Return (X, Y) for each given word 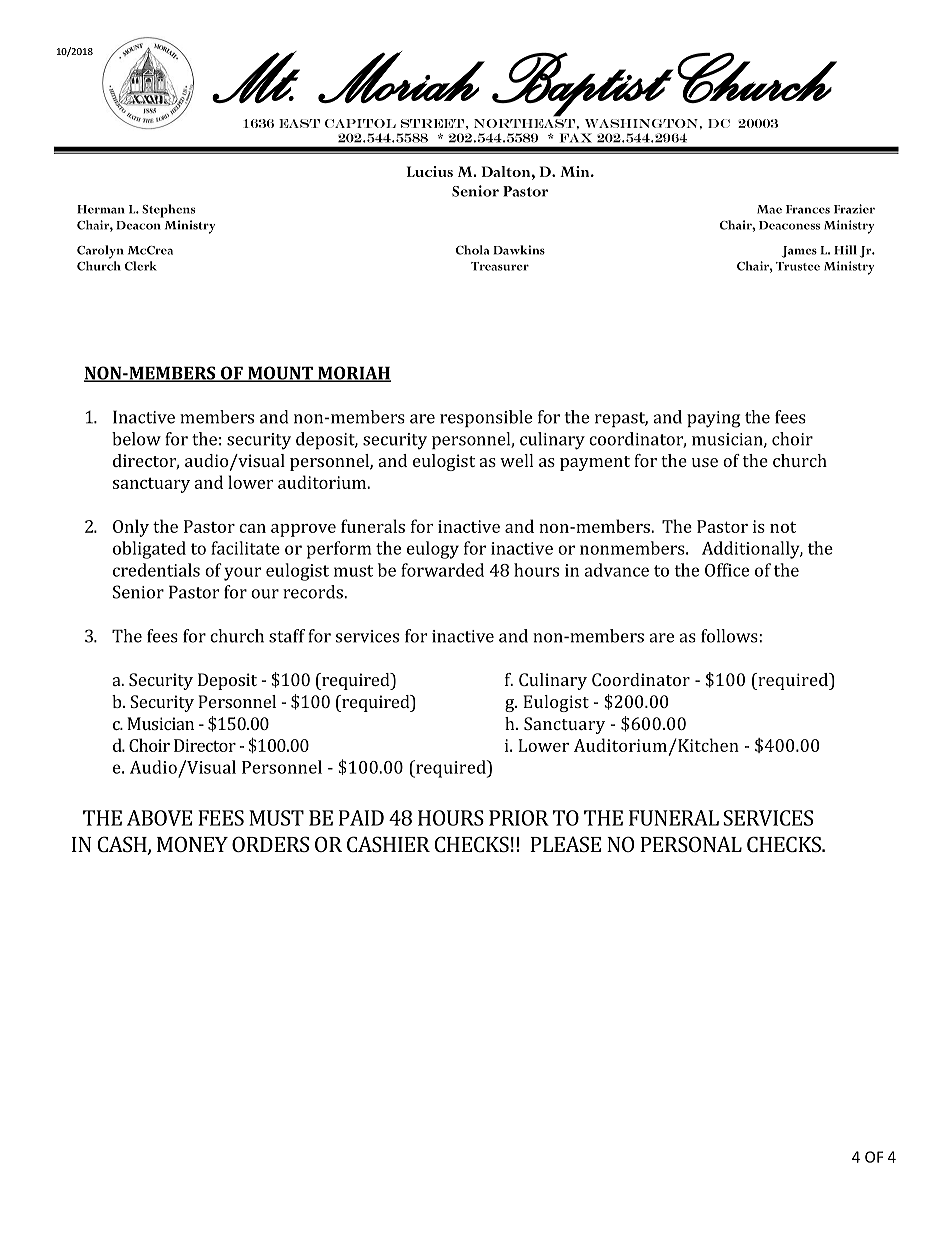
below (136, 439)
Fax (576, 138)
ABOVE (159, 818)
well (516, 460)
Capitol (360, 123)
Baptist (582, 86)
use (705, 462)
